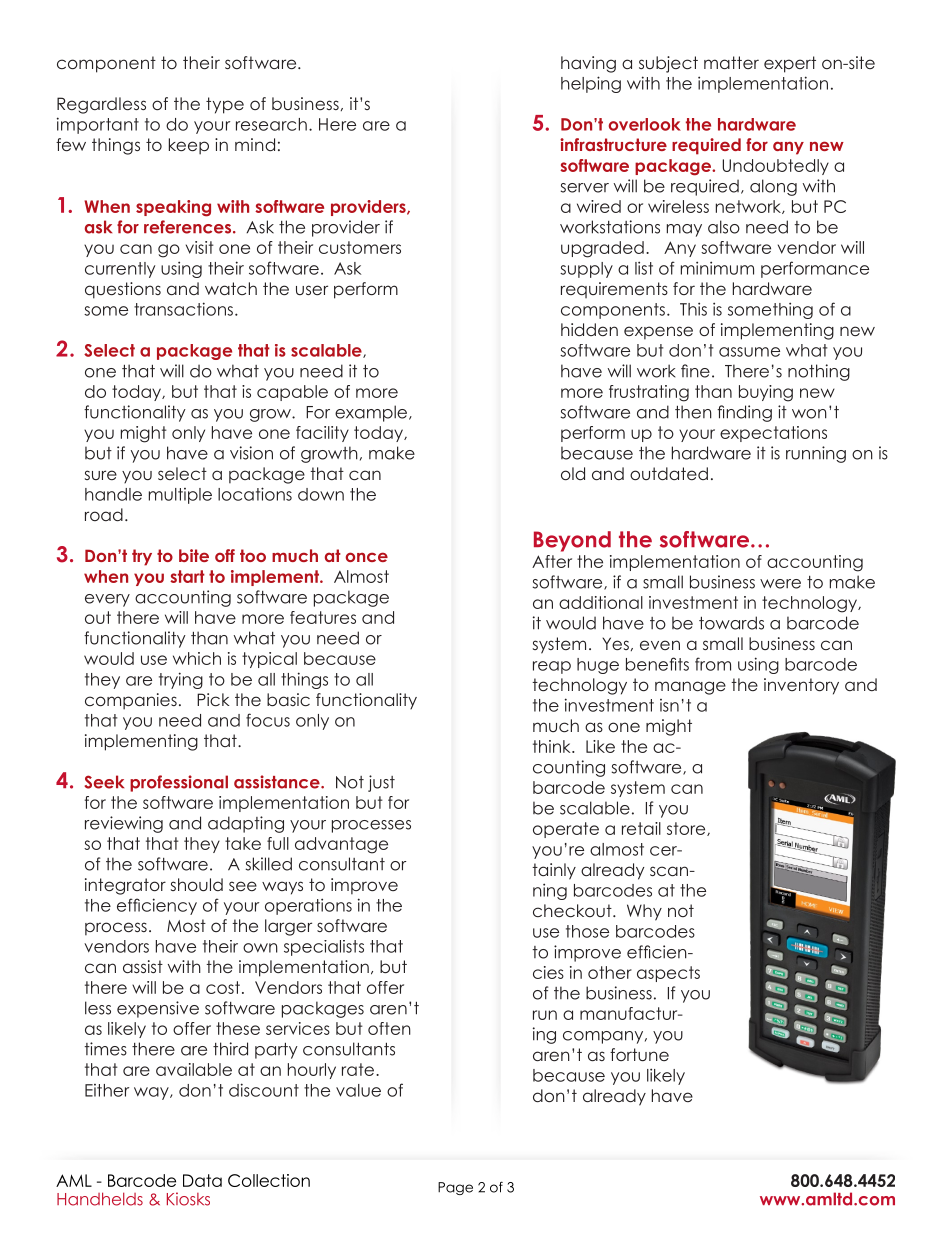 This screenshot has height=1233, width=952. Describe the element at coordinates (687, 829) in the screenshot. I see `store` at that location.
